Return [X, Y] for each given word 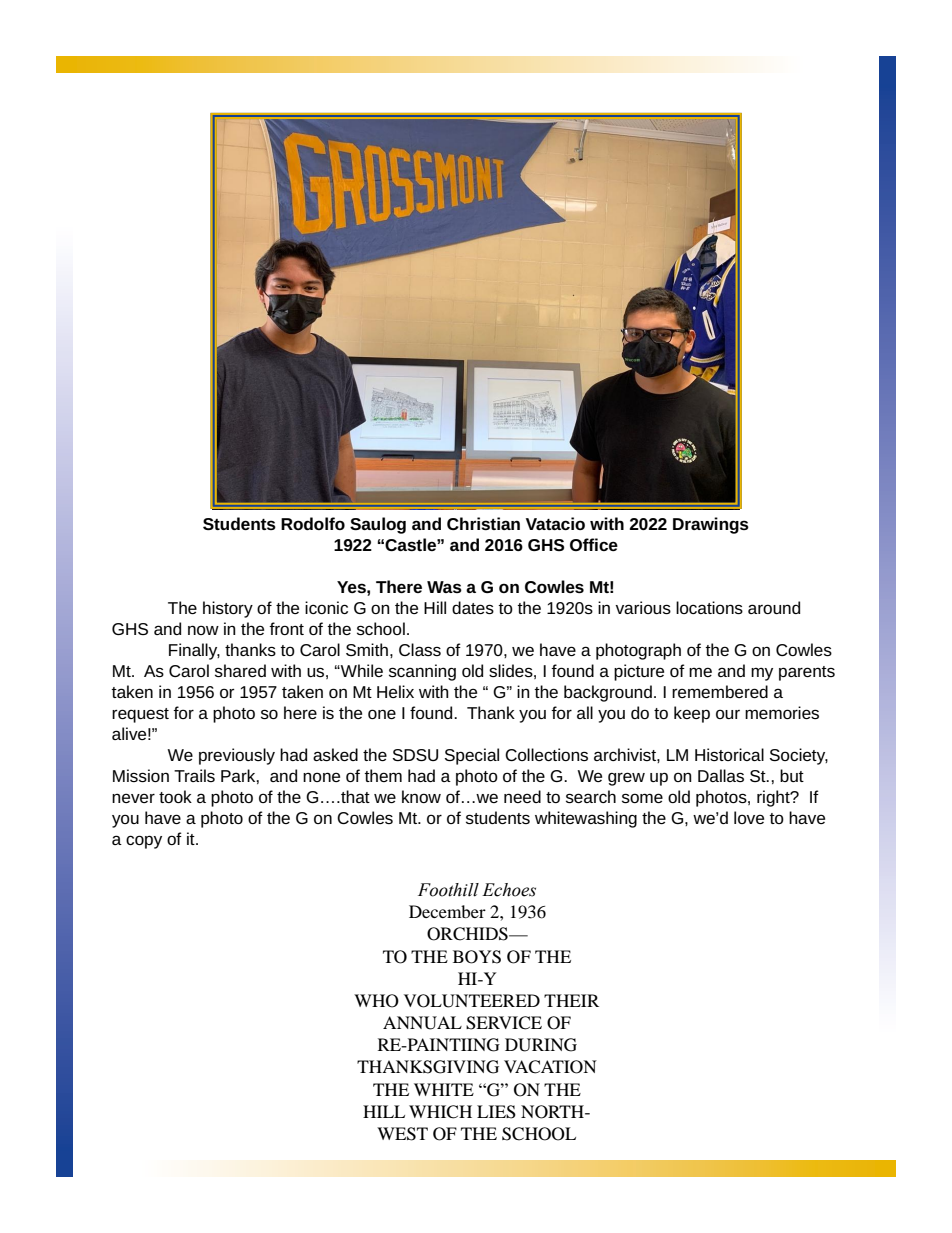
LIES [496, 1112]
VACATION [550, 1067]
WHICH [440, 1112]
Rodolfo [313, 523]
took [175, 796]
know [421, 796]
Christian [483, 523]
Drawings [711, 525]
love [749, 817]
